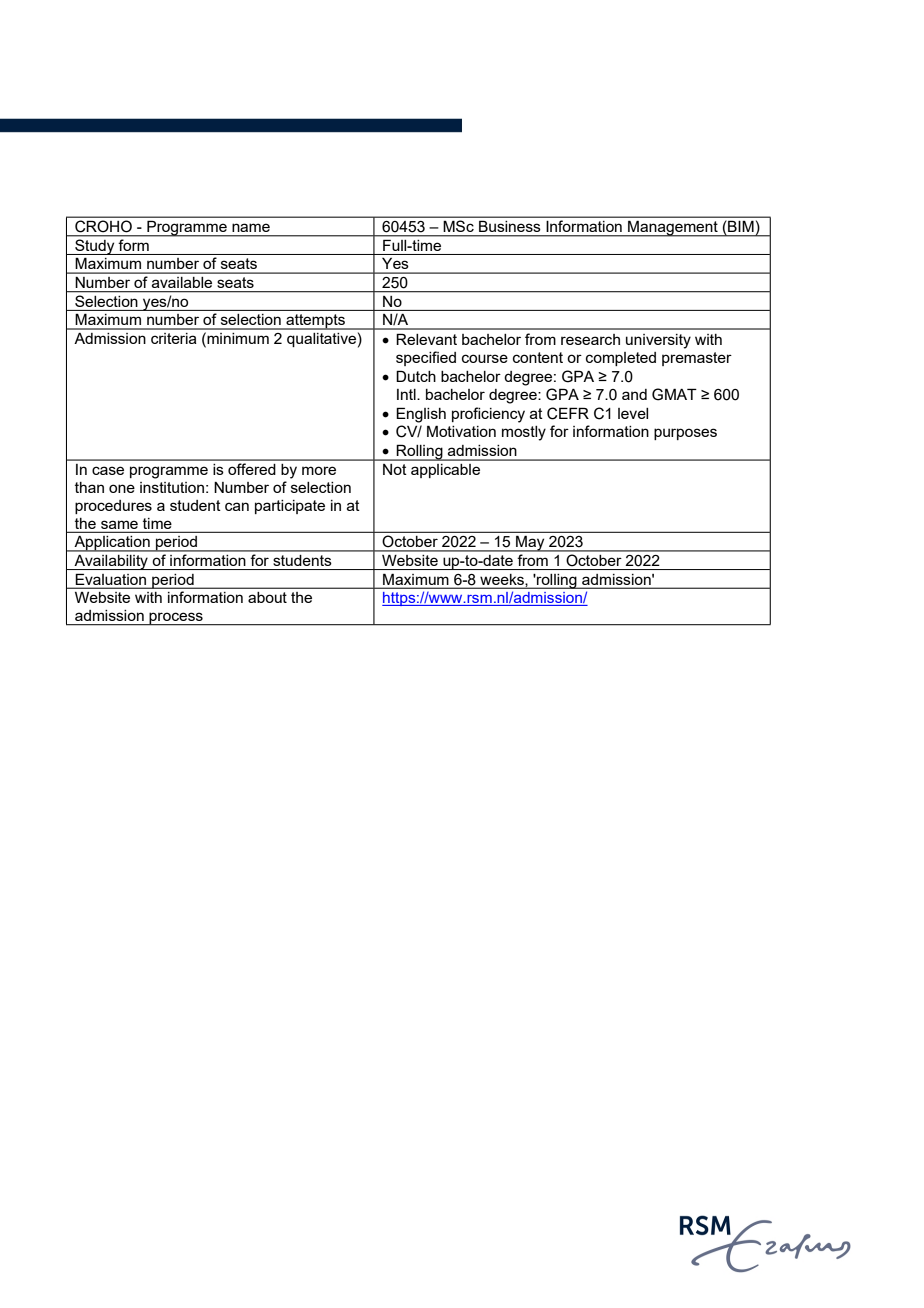 Image resolution: width=924 pixels, height=1308 pixels. I want to click on process, so click(176, 619).
